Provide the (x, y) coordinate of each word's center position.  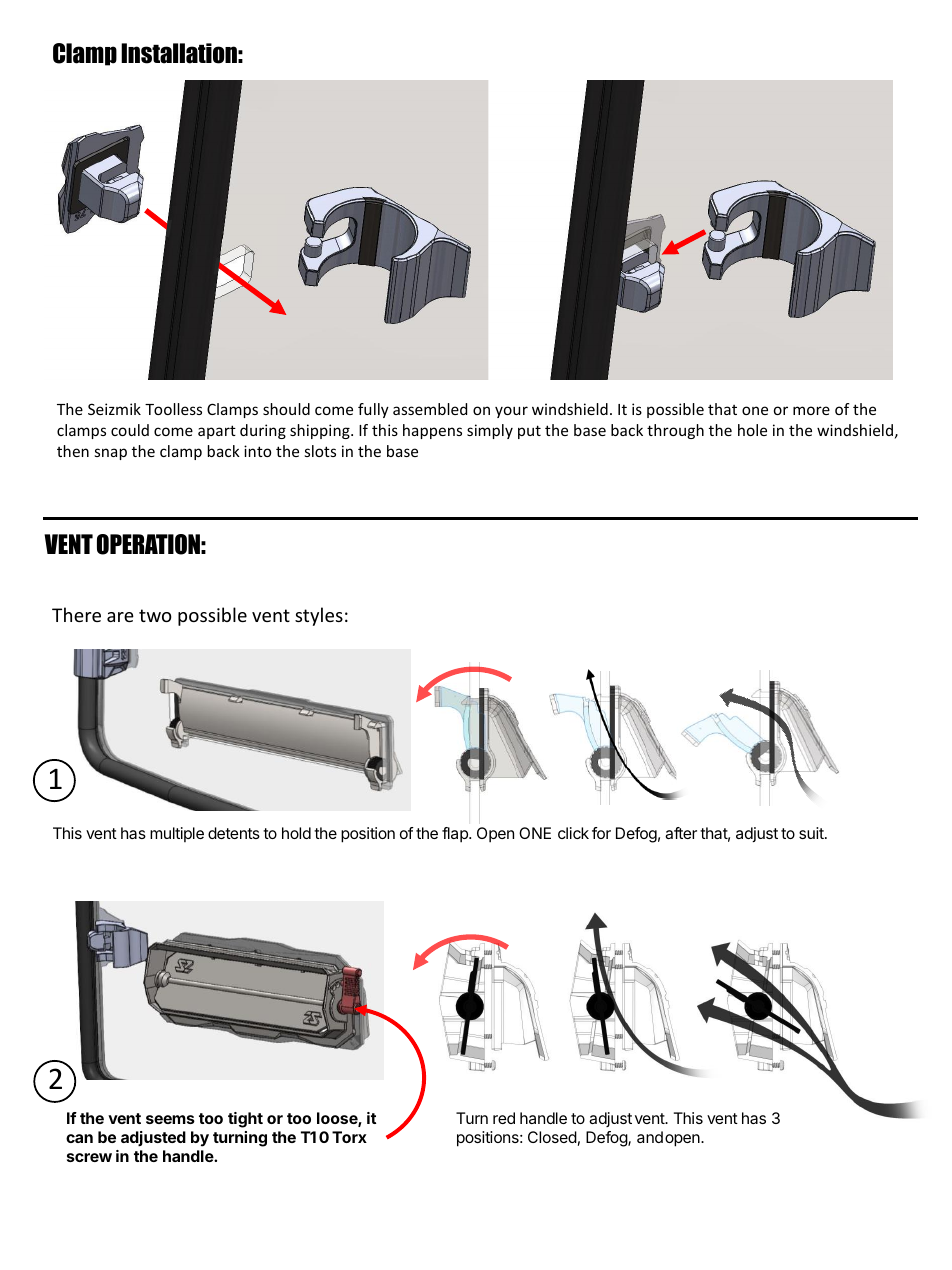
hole (752, 430)
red (504, 1118)
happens (432, 431)
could (130, 430)
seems (170, 1119)
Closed (552, 1137)
